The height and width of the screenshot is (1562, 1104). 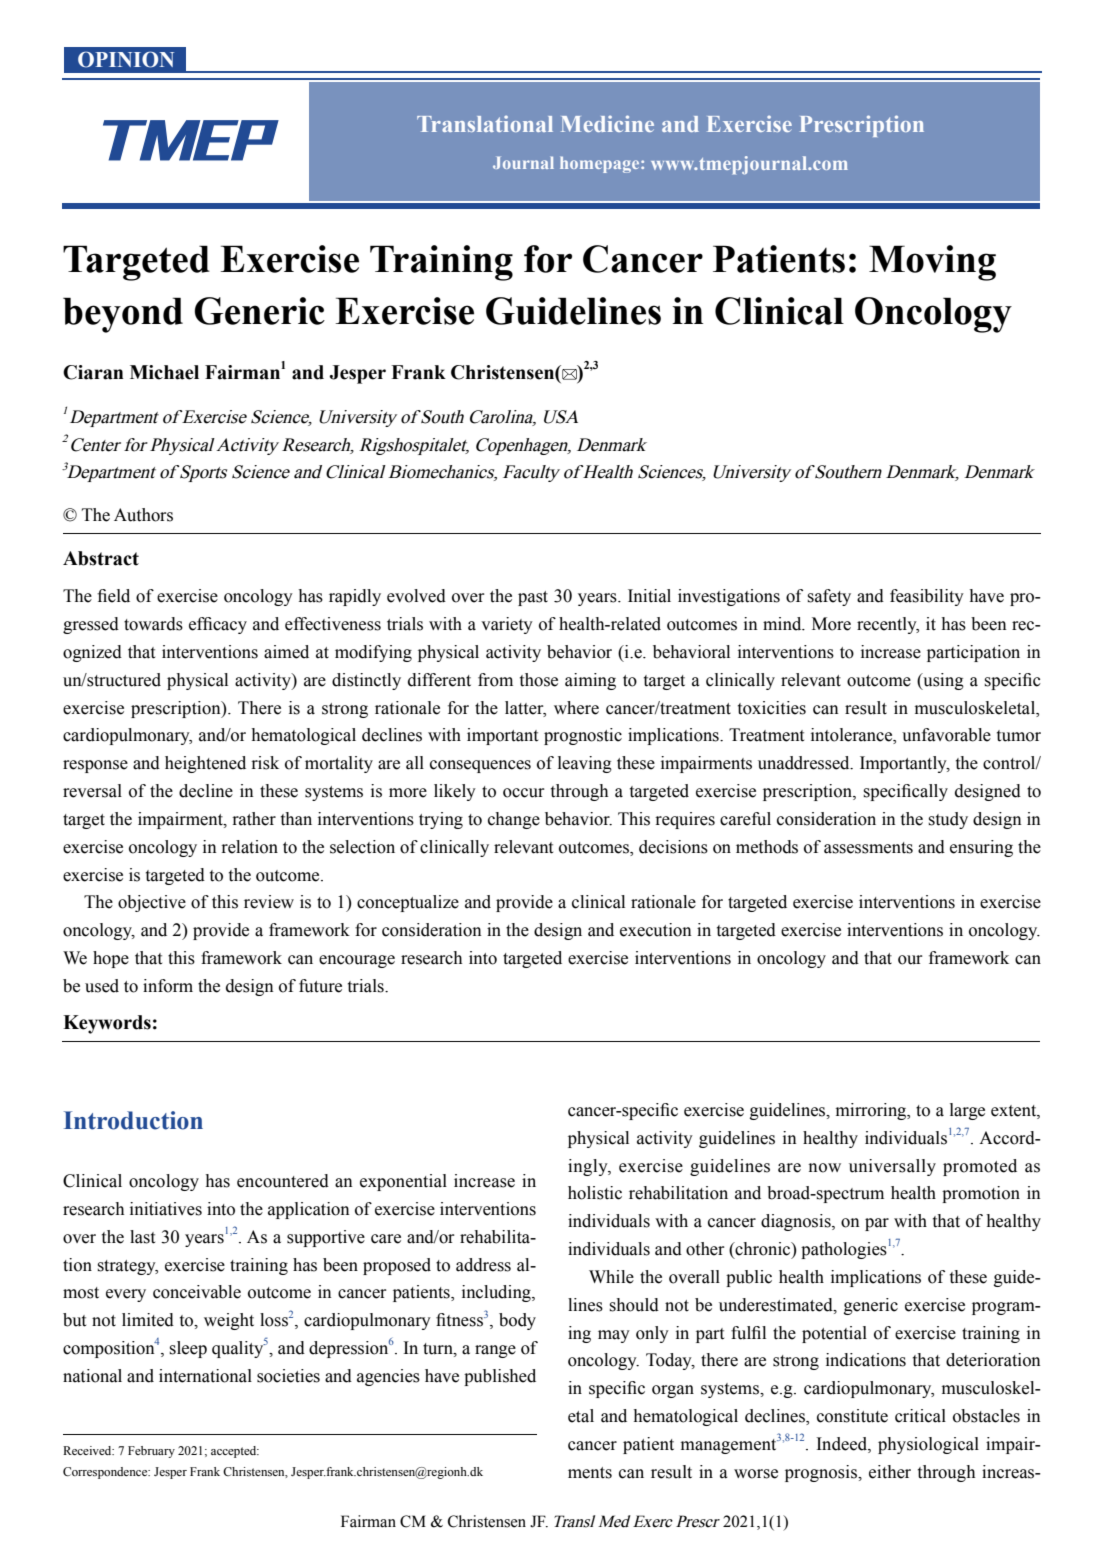 What do you see at coordinates (892, 1167) in the screenshot?
I see `universally` at bounding box center [892, 1167].
